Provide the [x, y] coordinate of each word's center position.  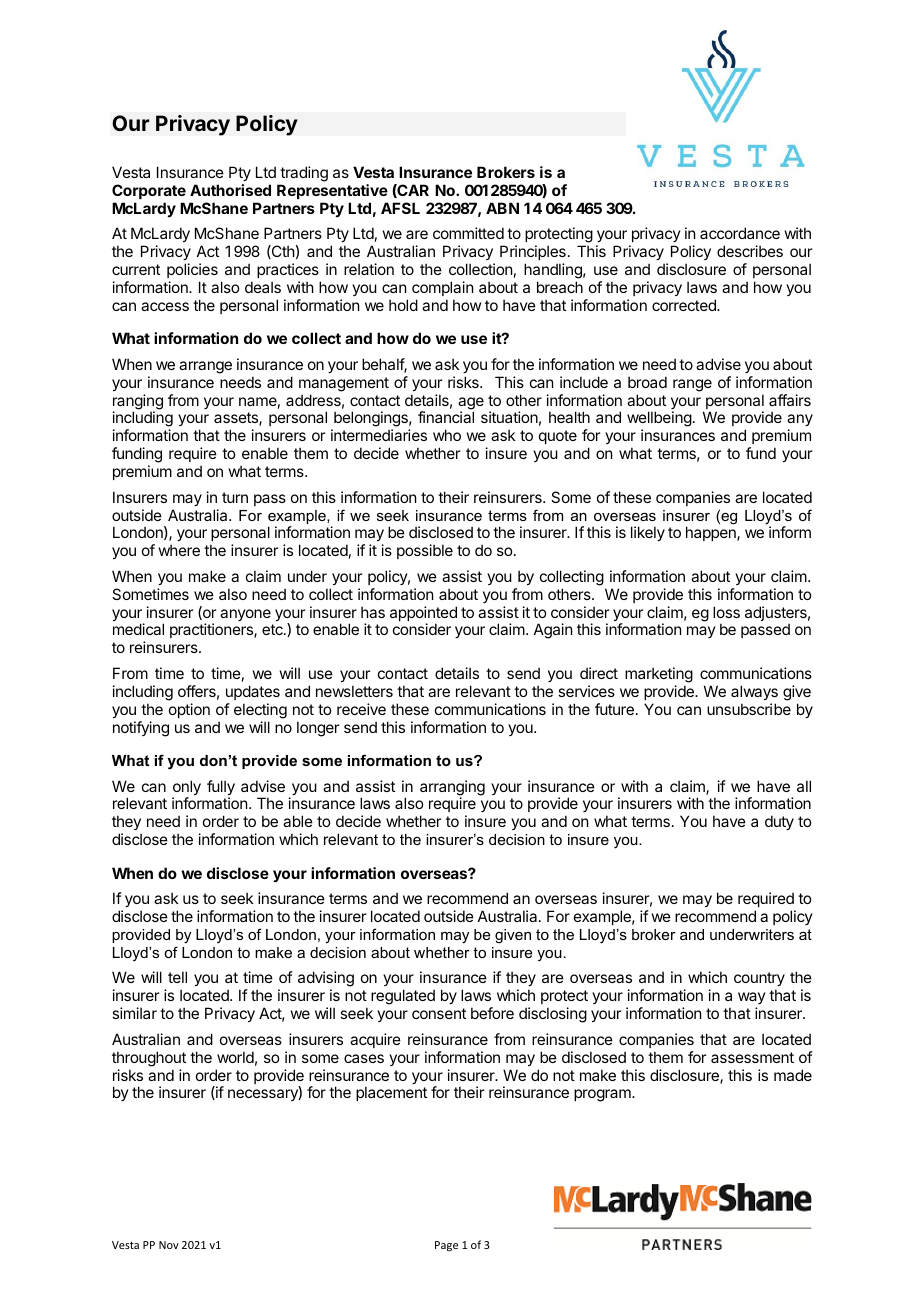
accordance [740, 233]
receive [361, 709]
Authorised [230, 190]
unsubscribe [749, 709]
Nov [169, 1245]
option [189, 710]
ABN [502, 208]
